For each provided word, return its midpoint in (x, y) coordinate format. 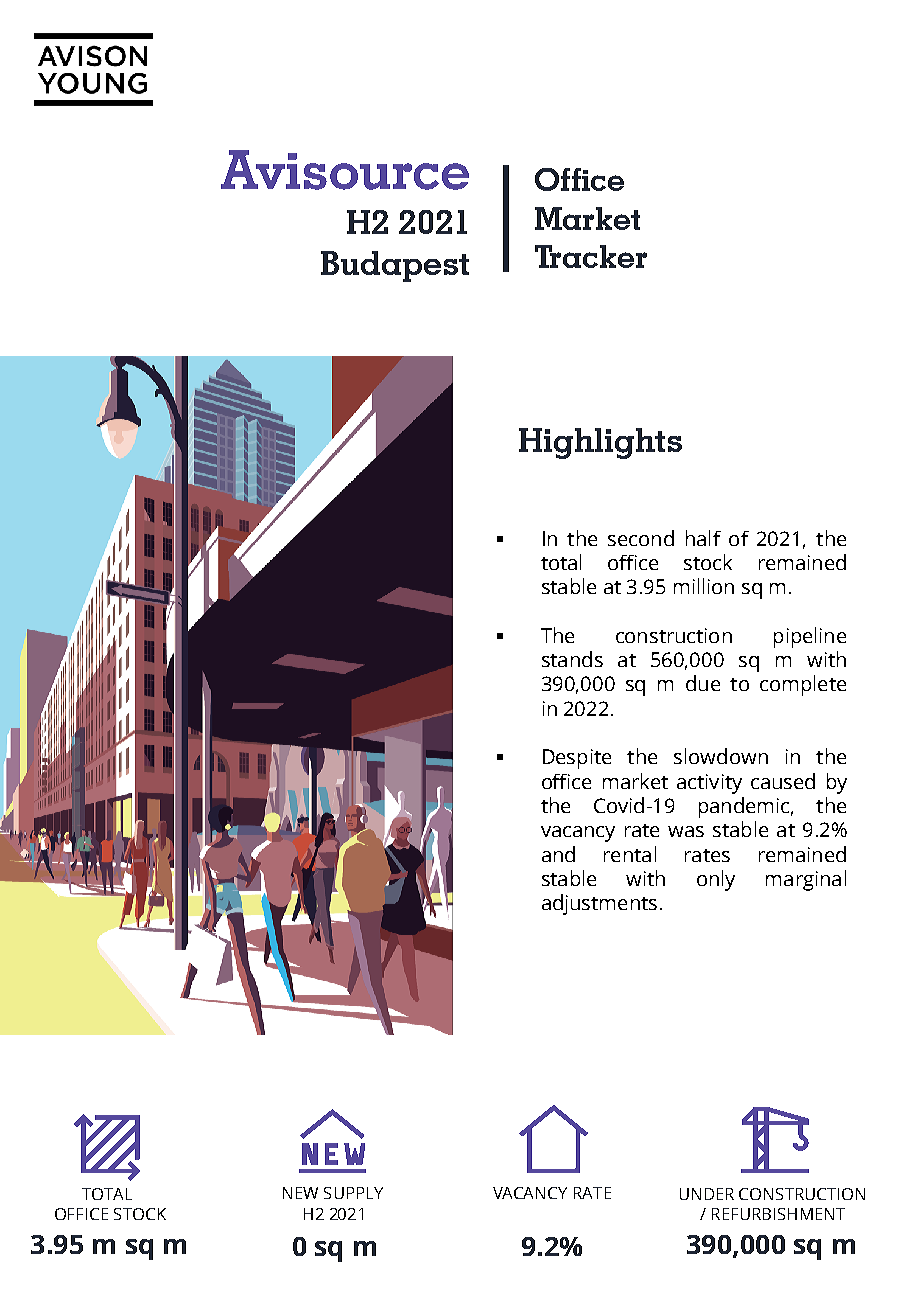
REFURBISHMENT (778, 1214)
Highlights (600, 443)
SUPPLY (353, 1193)
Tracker (591, 256)
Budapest (395, 266)
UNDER (707, 1194)
